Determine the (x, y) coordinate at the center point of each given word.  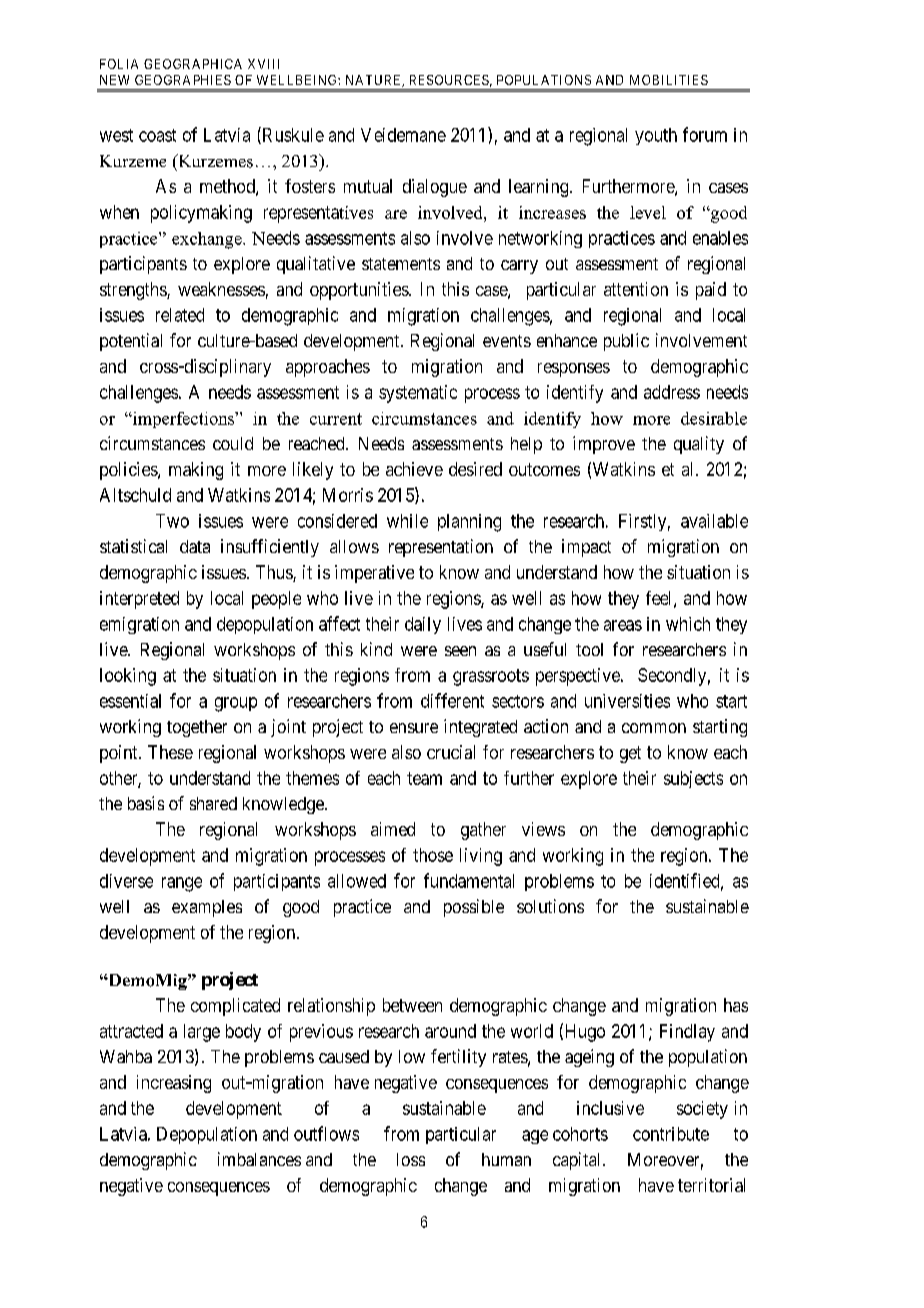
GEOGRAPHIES (183, 80)
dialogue (435, 188)
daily (423, 625)
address (672, 392)
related (180, 315)
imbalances (259, 1159)
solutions (550, 906)
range (182, 884)
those (433, 855)
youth (656, 136)
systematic (418, 394)
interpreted (139, 600)
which (688, 624)
